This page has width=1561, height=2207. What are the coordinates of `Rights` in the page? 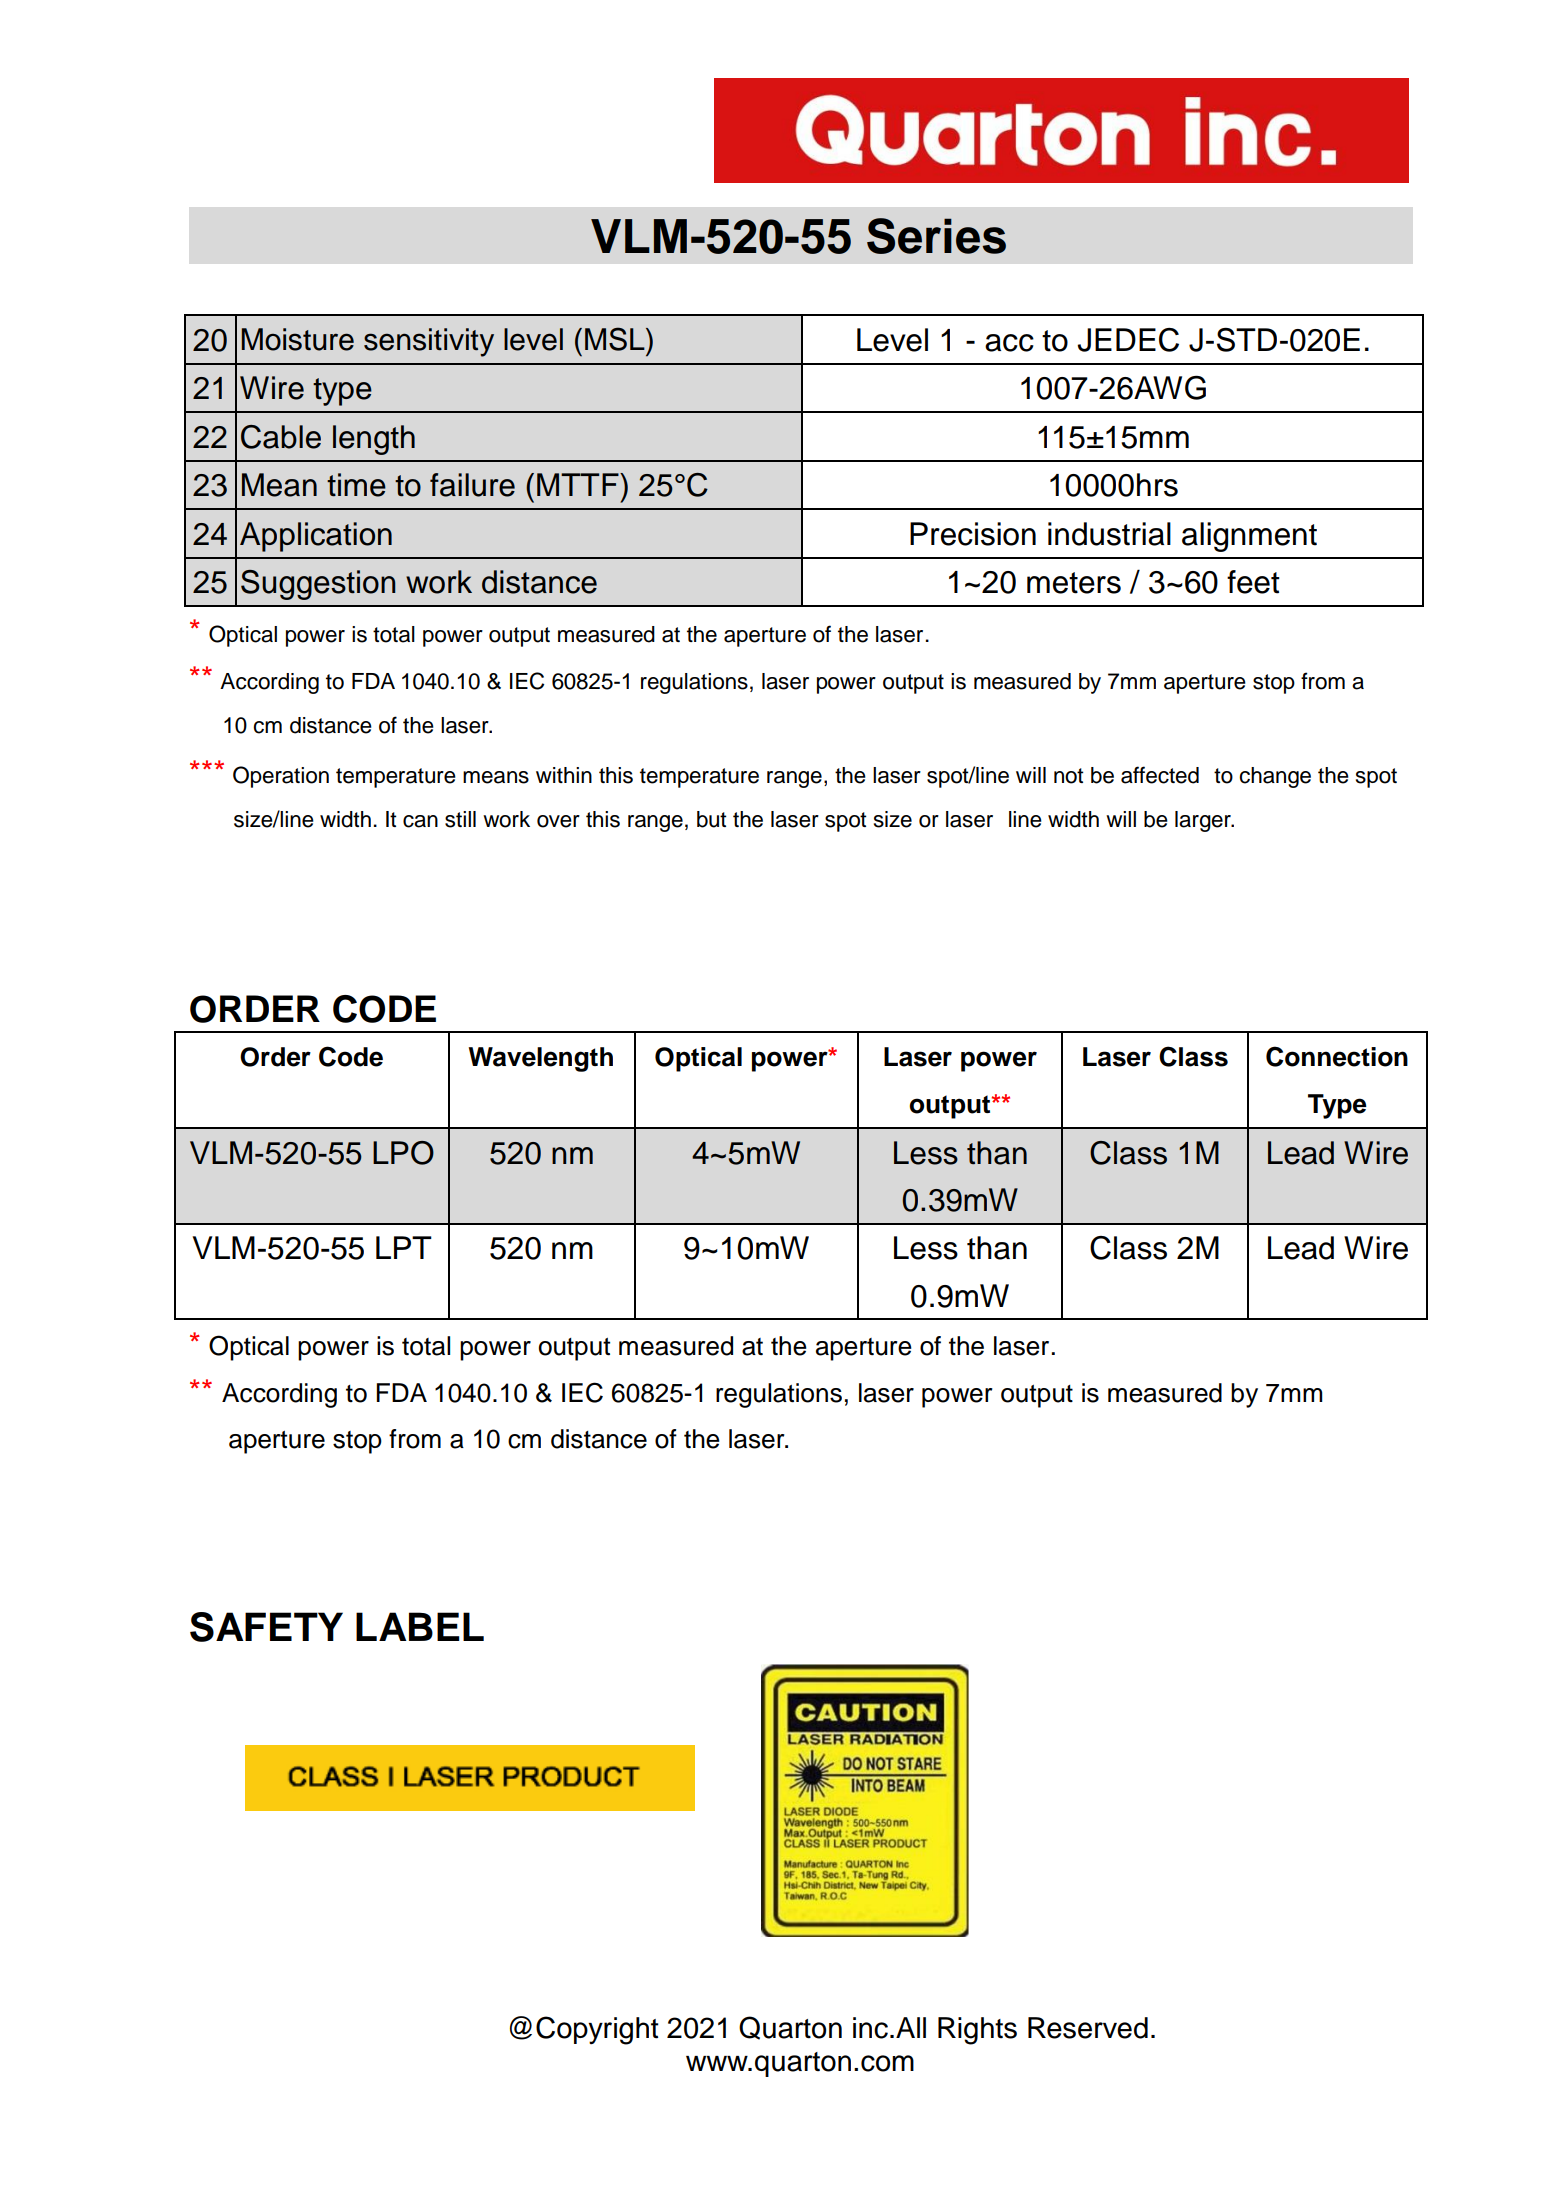 It's located at (977, 2031).
